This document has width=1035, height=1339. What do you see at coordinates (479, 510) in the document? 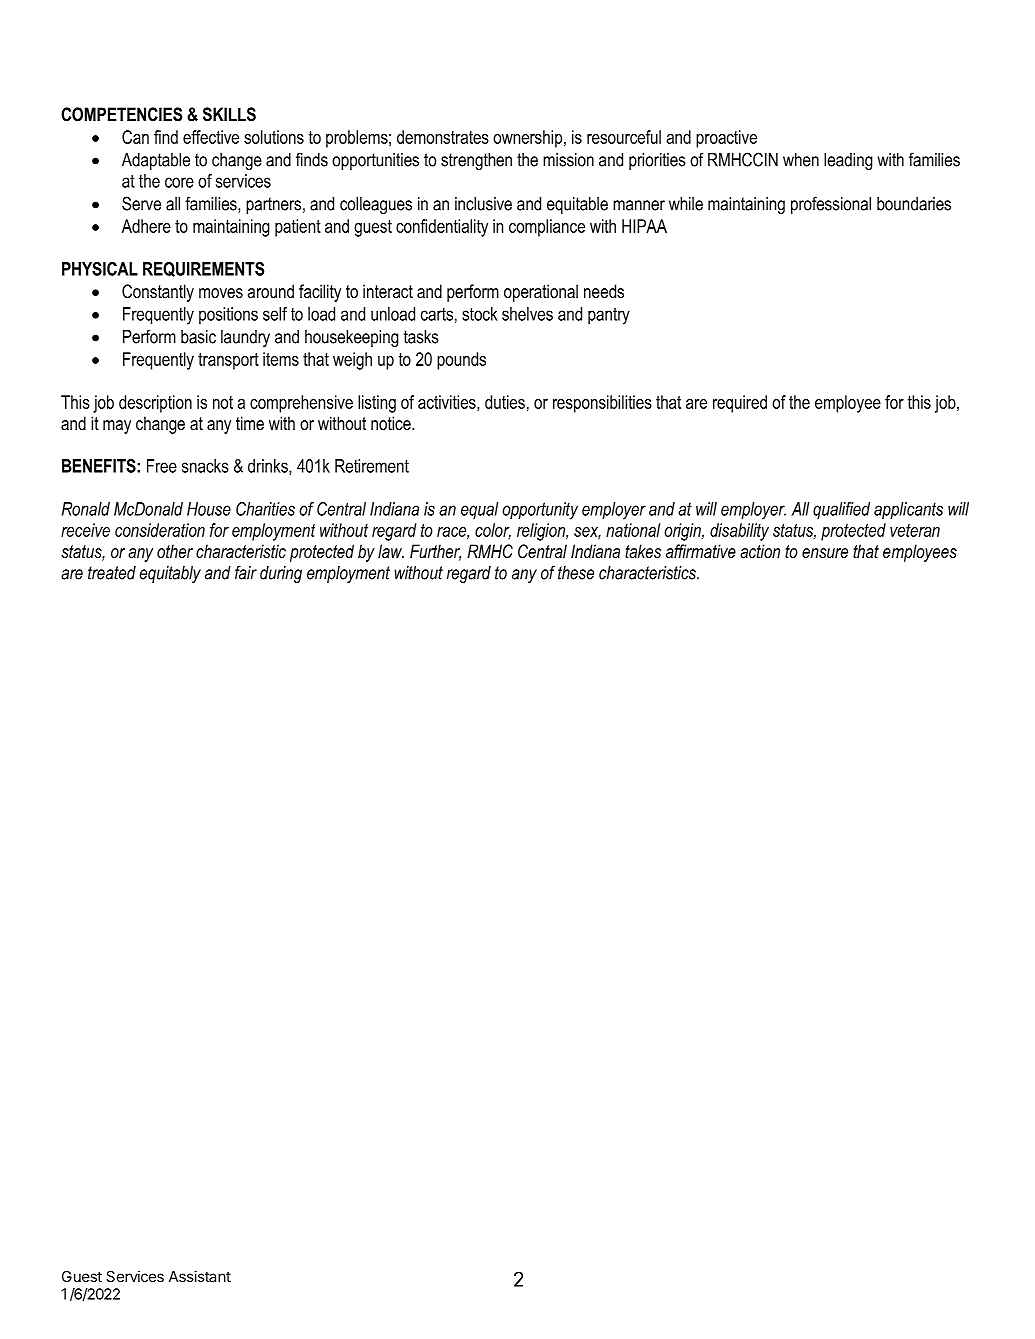
I see `equal` at bounding box center [479, 510].
